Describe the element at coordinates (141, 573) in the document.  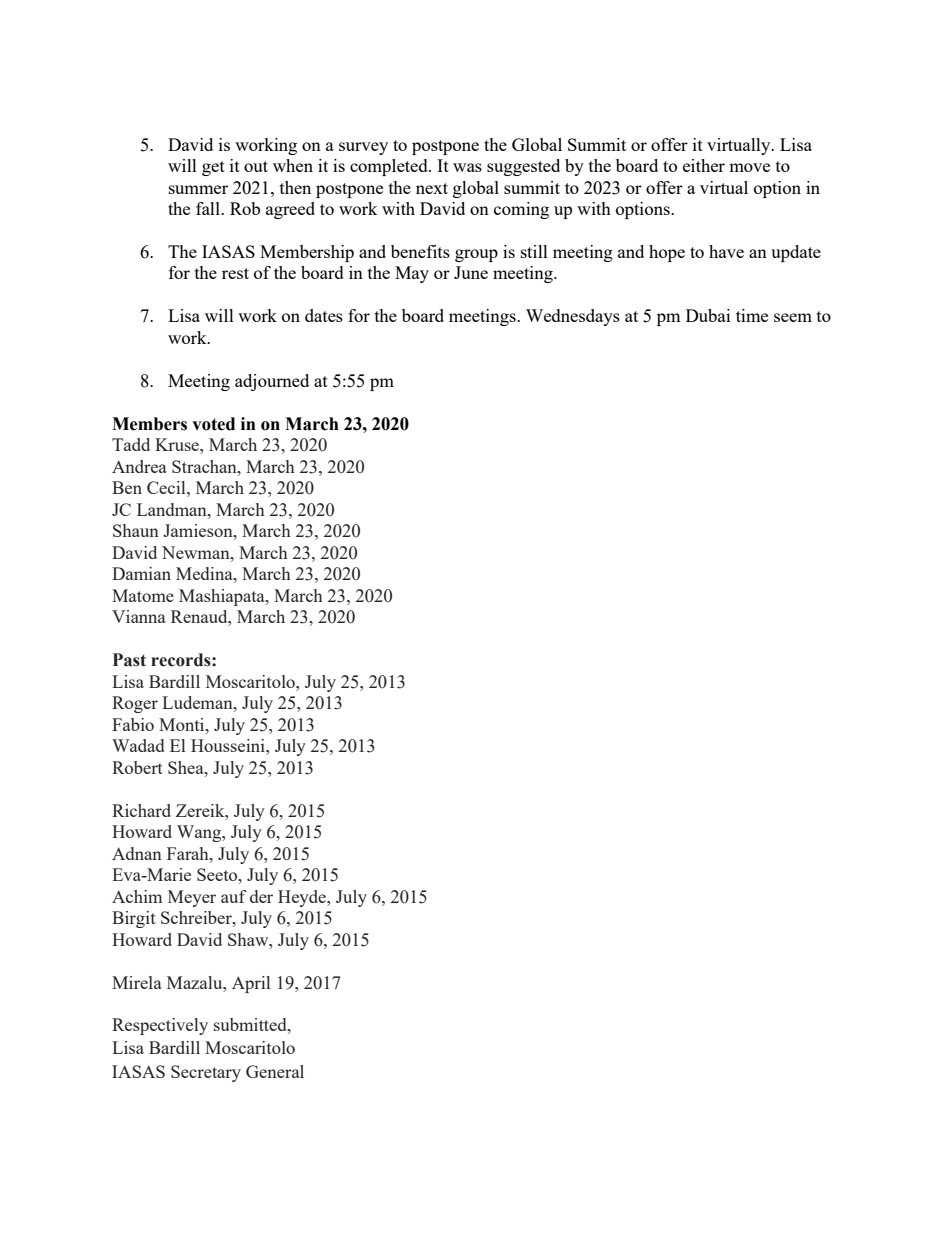
I see `Damian` at that location.
